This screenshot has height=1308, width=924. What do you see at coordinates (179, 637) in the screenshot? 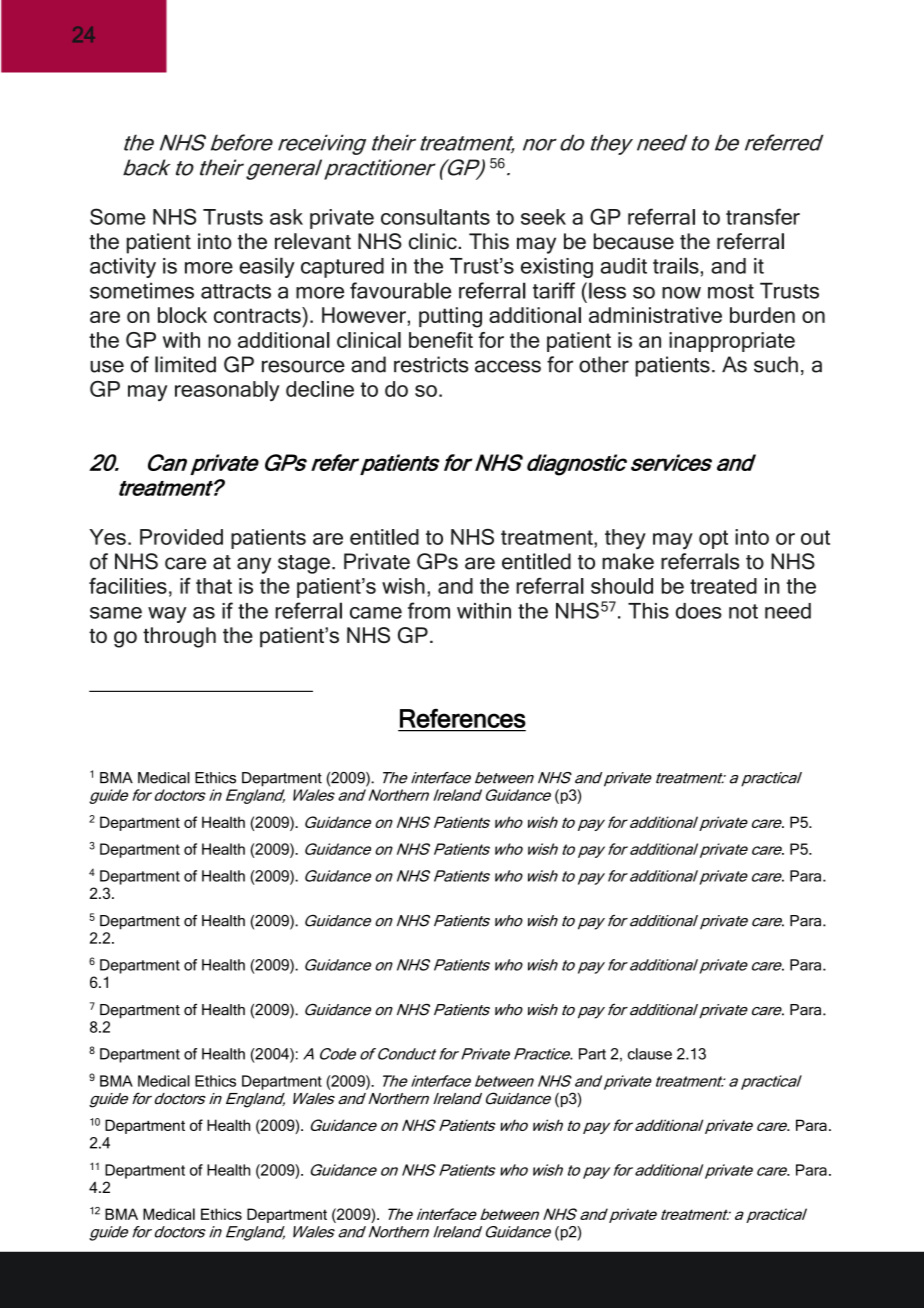
I see `through` at bounding box center [179, 637].
